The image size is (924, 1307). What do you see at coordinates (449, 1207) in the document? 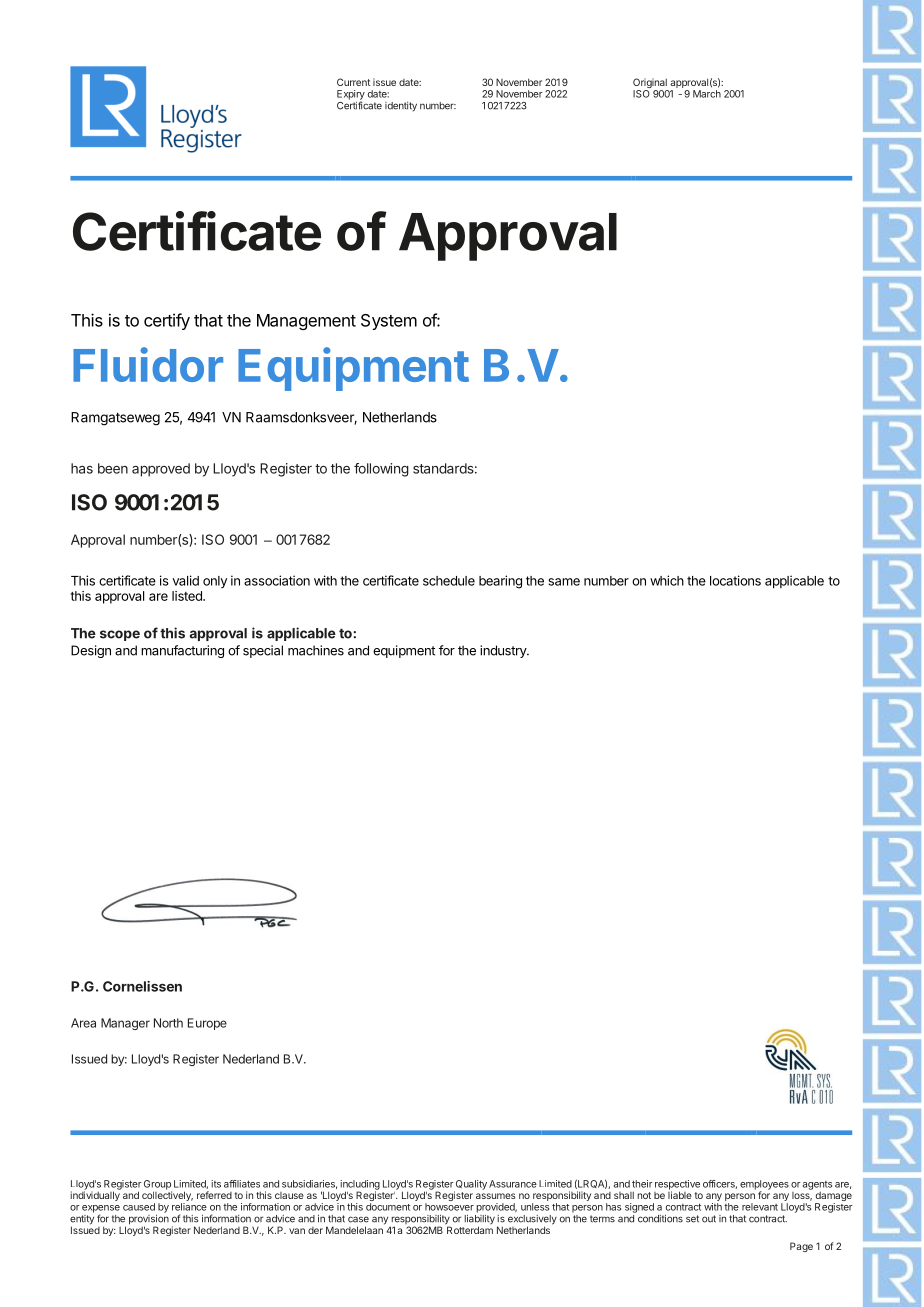
I see `howsoever` at bounding box center [449, 1207].
